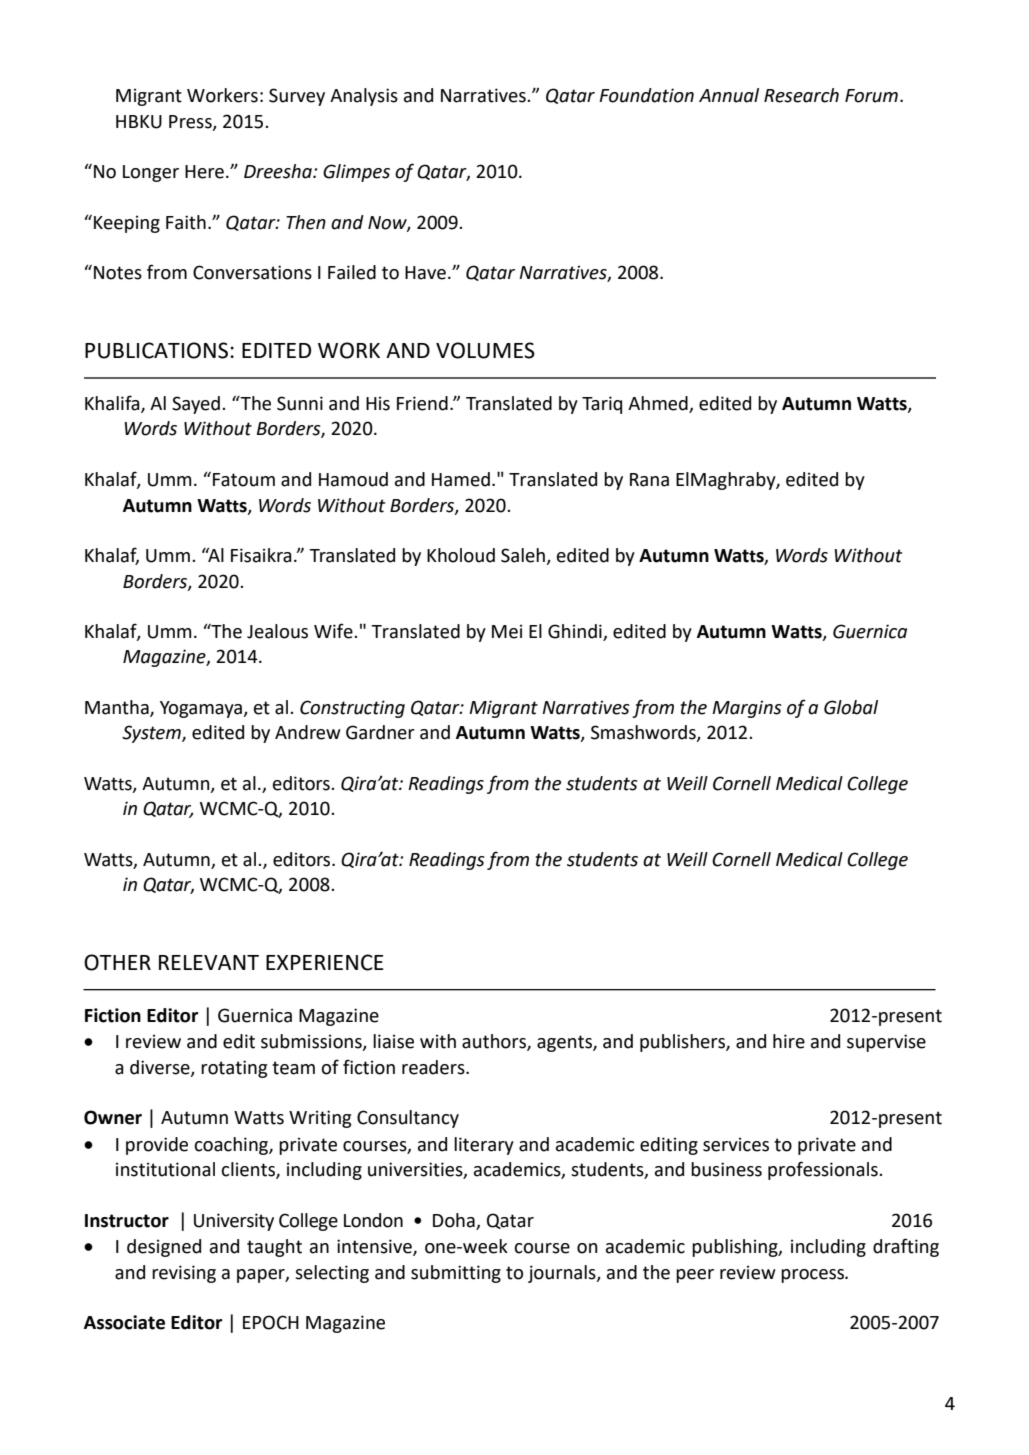 This screenshot has width=1029, height=1455. What do you see at coordinates (565, 1043) in the screenshot?
I see `agents` at bounding box center [565, 1043].
